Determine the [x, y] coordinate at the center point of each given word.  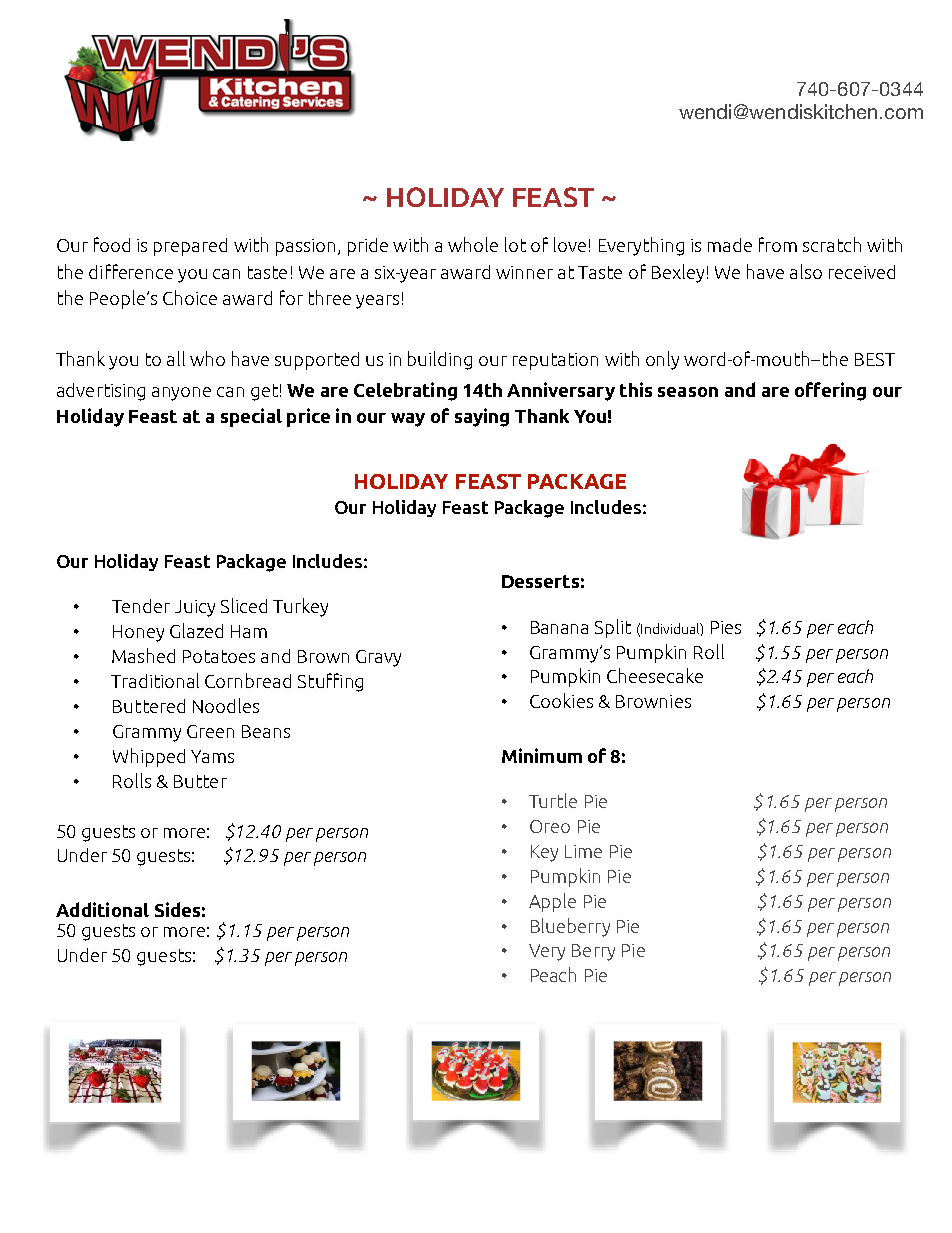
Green [210, 731]
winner [524, 272]
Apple [552, 902]
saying [482, 417]
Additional [102, 909]
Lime [583, 851]
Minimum [542, 755]
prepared [190, 247]
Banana [559, 627]
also [806, 271]
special [251, 417]
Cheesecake [655, 675]
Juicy [195, 608]
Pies [726, 627]
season [688, 392]
